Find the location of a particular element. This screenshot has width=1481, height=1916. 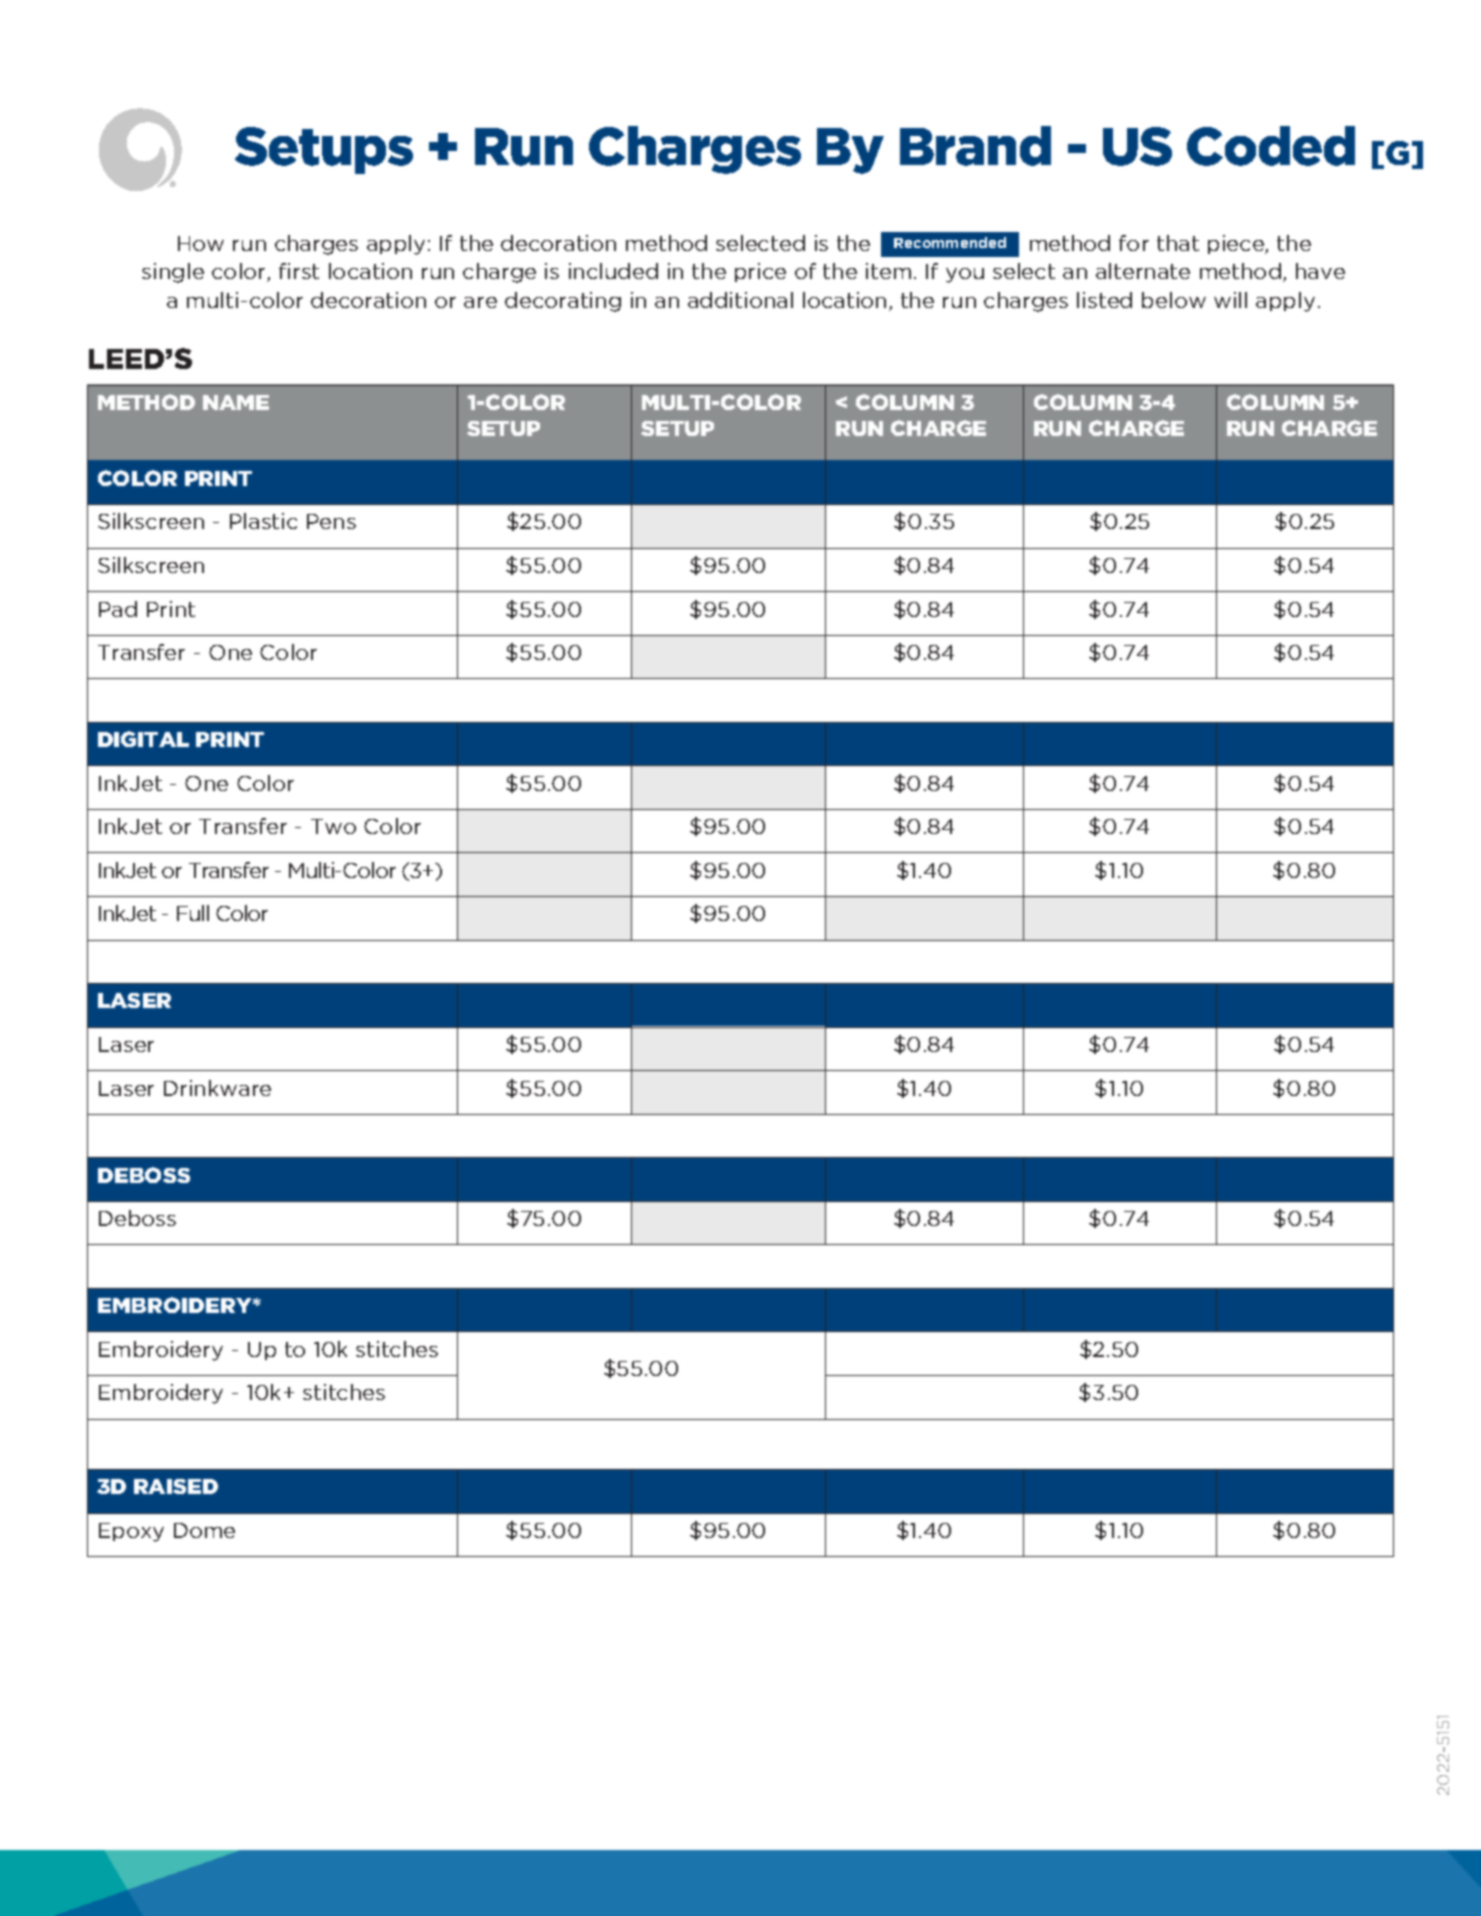

price is located at coordinates (760, 272).
